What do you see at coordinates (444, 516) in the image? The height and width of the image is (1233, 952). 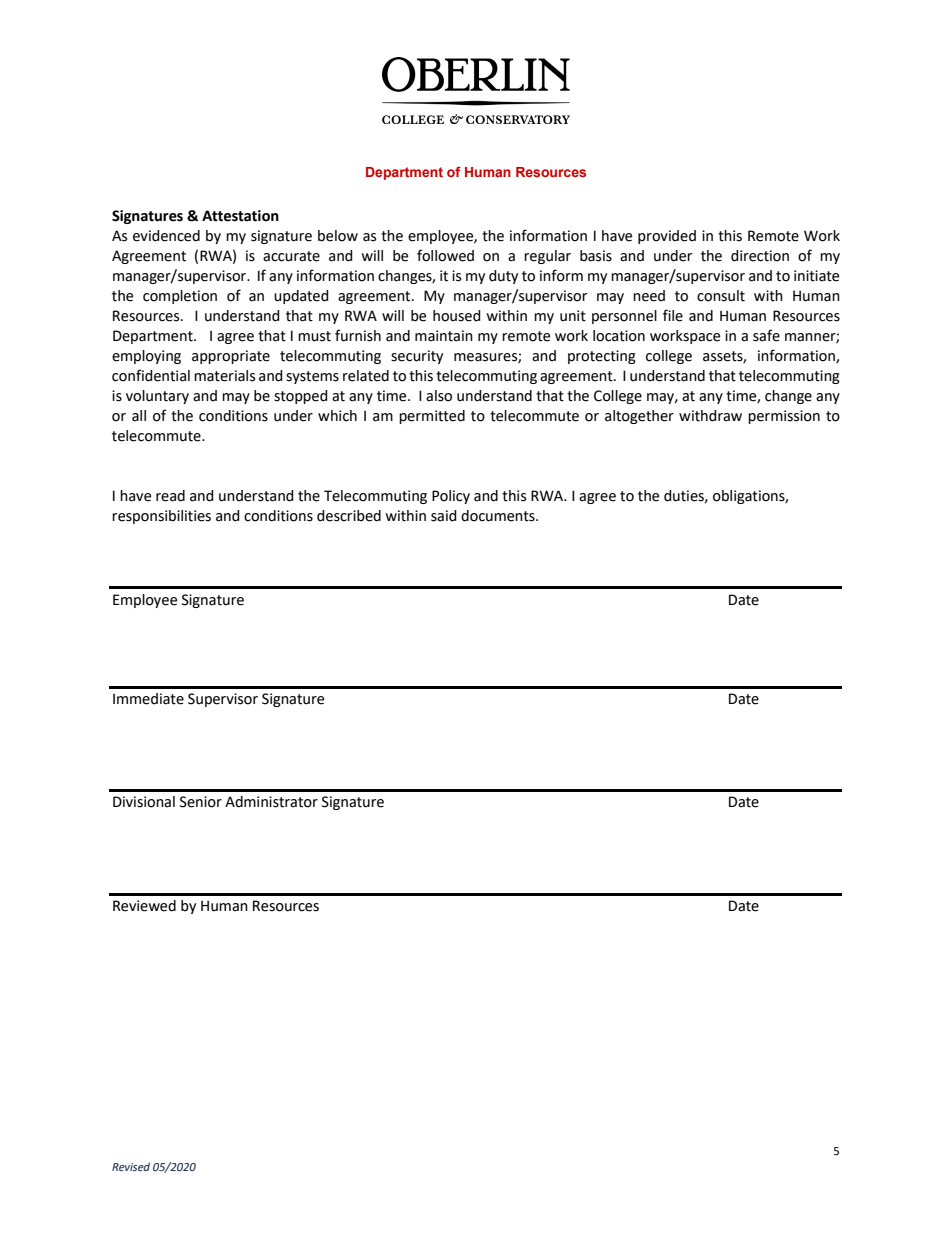 I see `said` at bounding box center [444, 516].
